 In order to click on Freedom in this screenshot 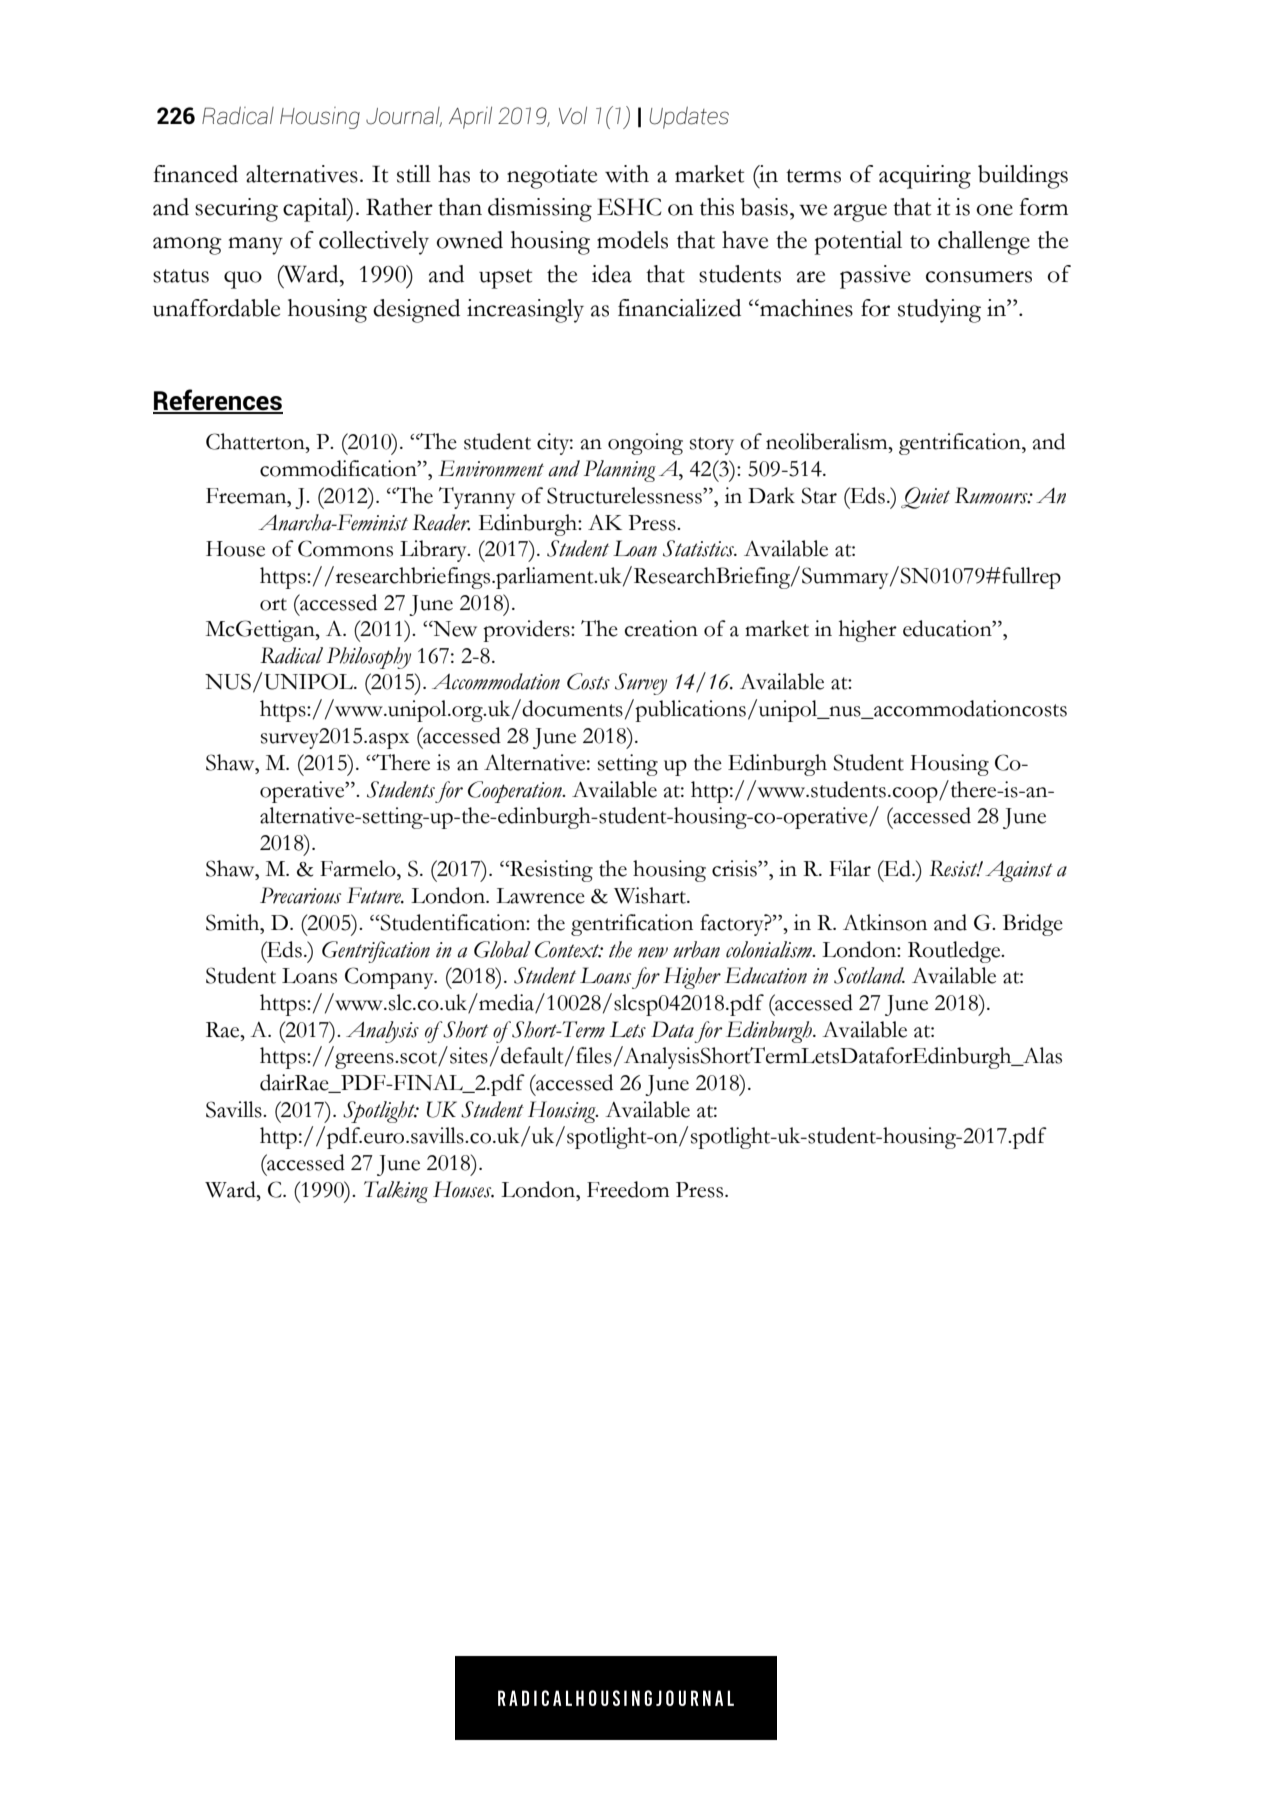, I will do `click(628, 1189)`.
